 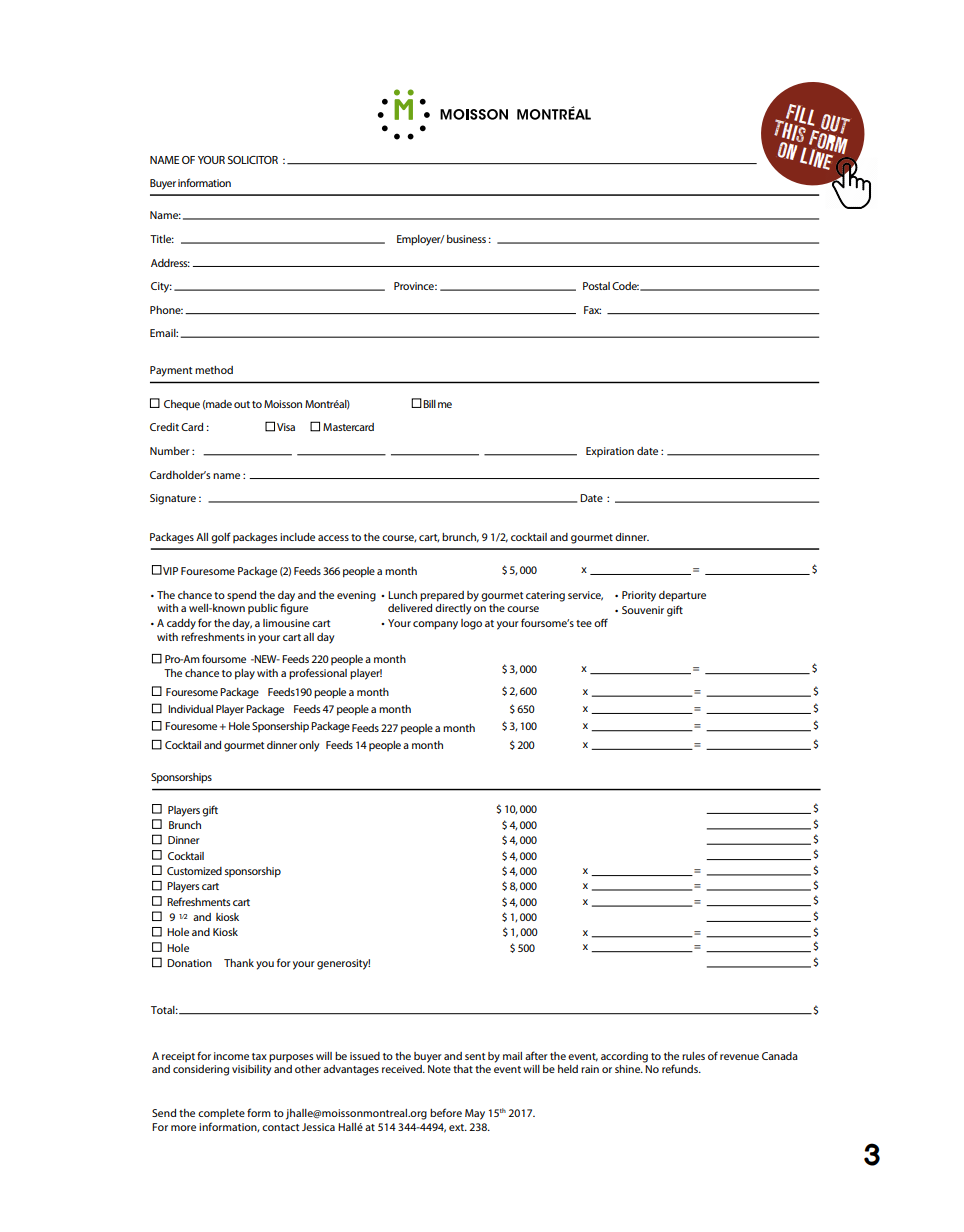 What do you see at coordinates (253, 160) in the document?
I see `SOLICITOR` at bounding box center [253, 160].
